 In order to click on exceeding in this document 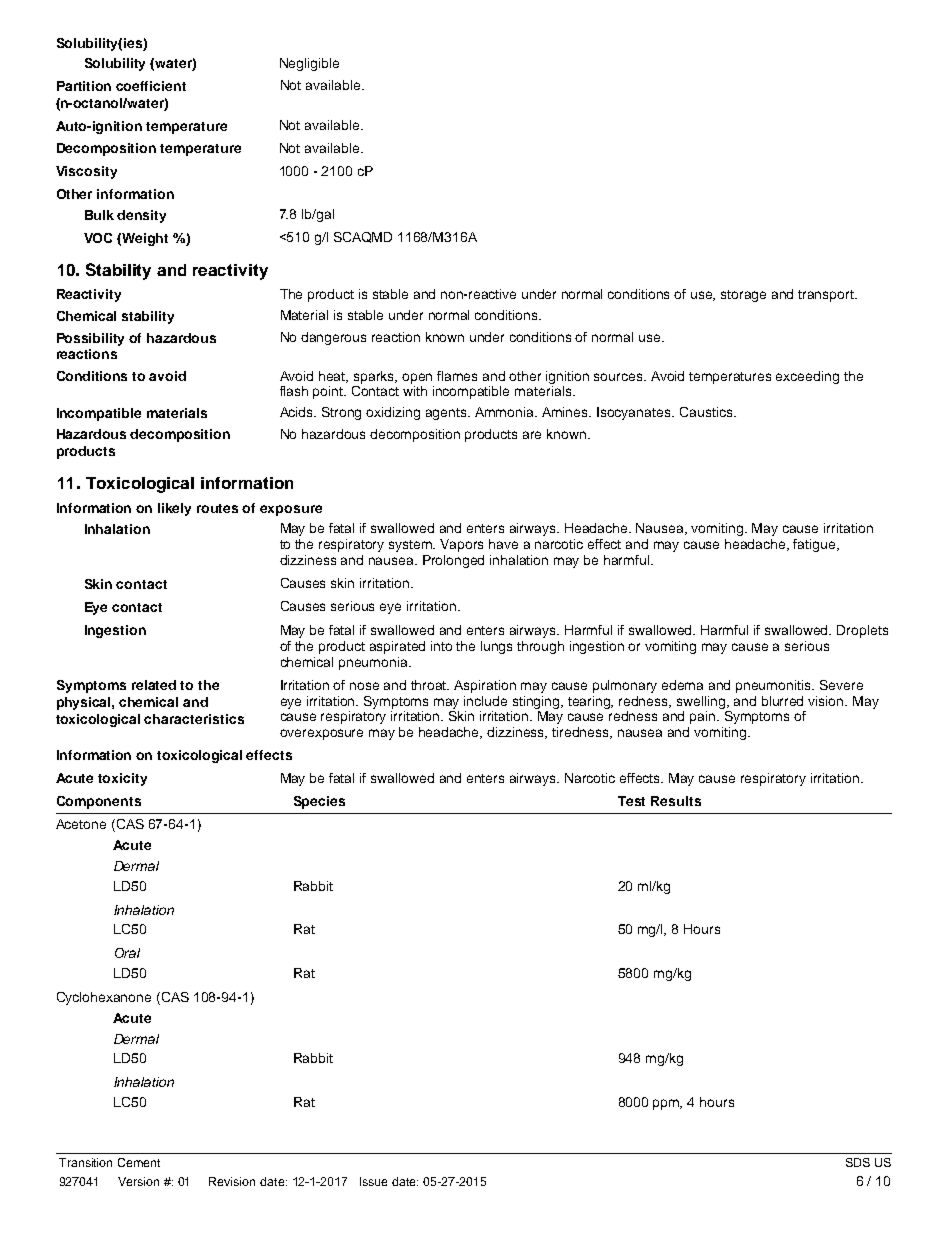, I will do `click(807, 377)`.
